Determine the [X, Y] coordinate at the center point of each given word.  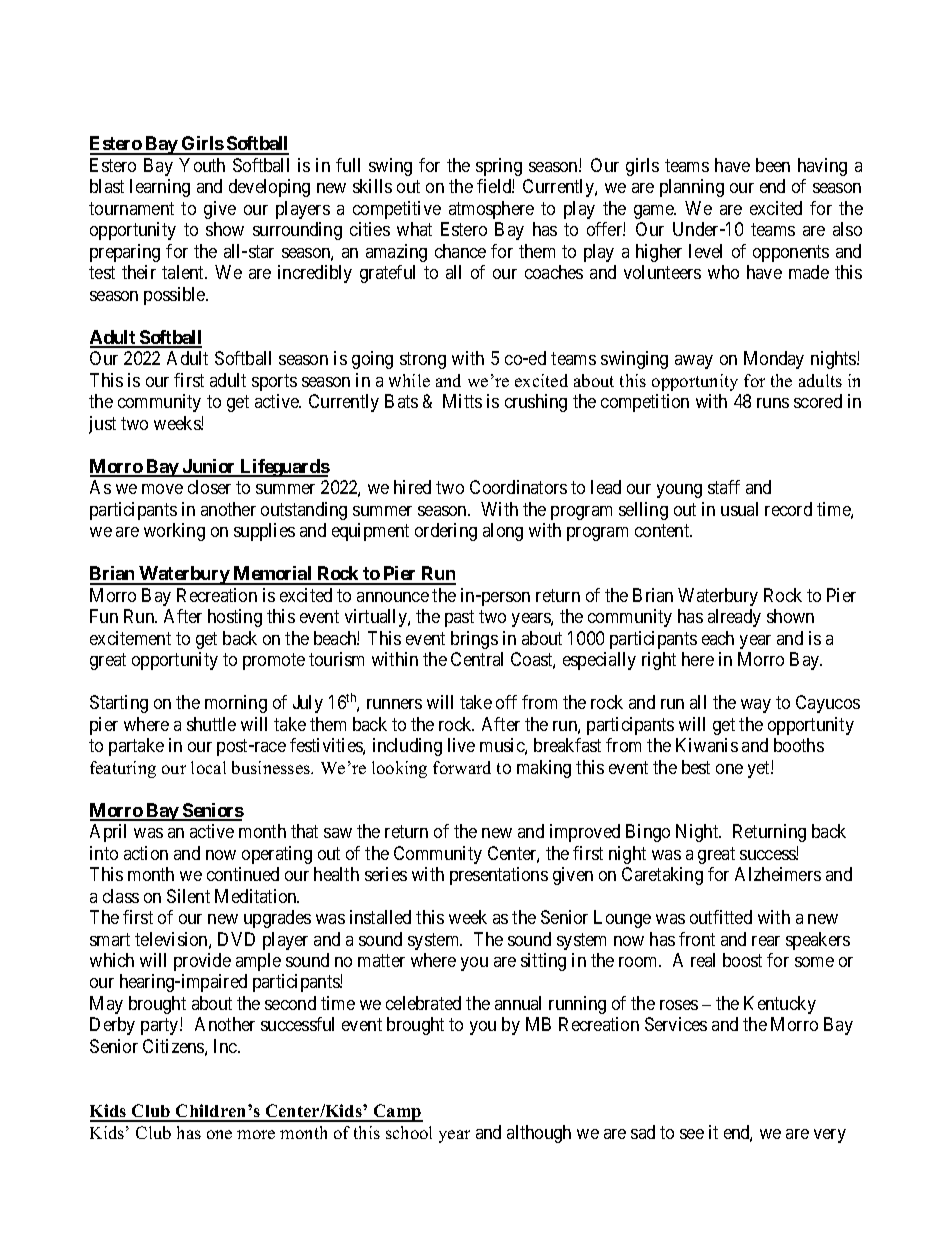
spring [499, 167]
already [734, 618]
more [256, 1134]
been [773, 165]
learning [160, 188]
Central [477, 659]
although [539, 1134]
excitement [130, 638]
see [692, 1134]
